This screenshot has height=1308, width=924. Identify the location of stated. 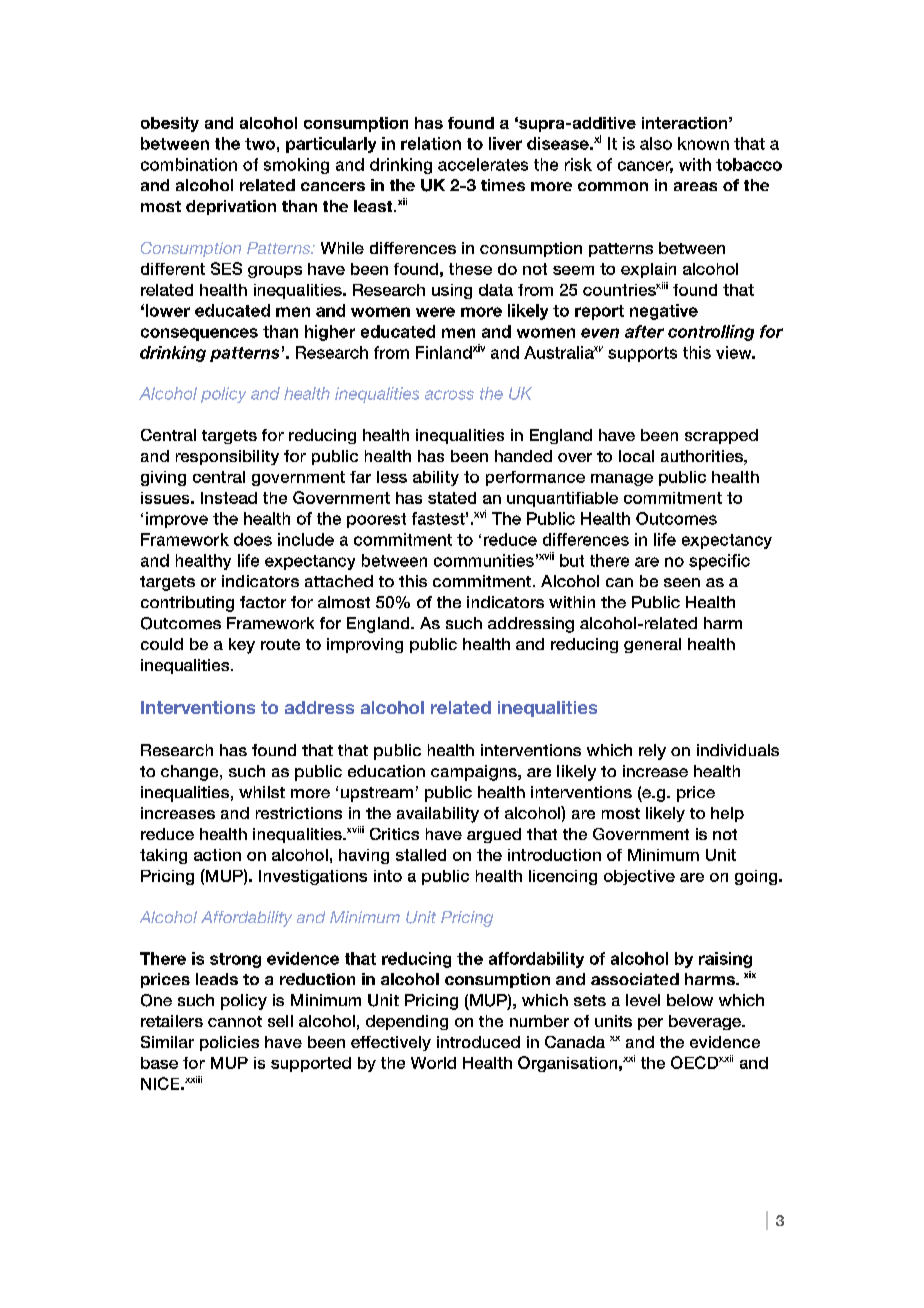
(452, 498).
